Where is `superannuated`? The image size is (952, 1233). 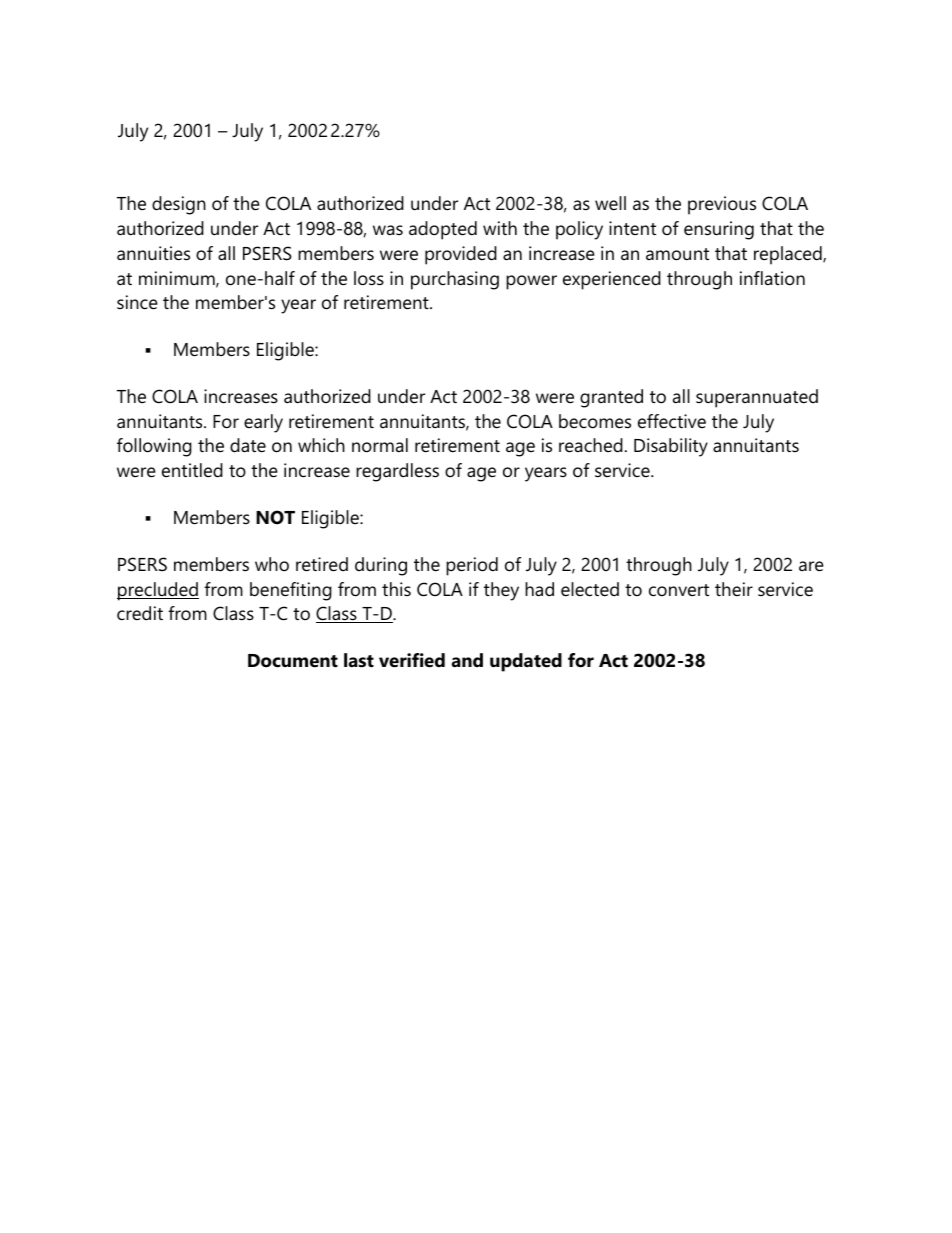
superannuated is located at coordinates (757, 398).
